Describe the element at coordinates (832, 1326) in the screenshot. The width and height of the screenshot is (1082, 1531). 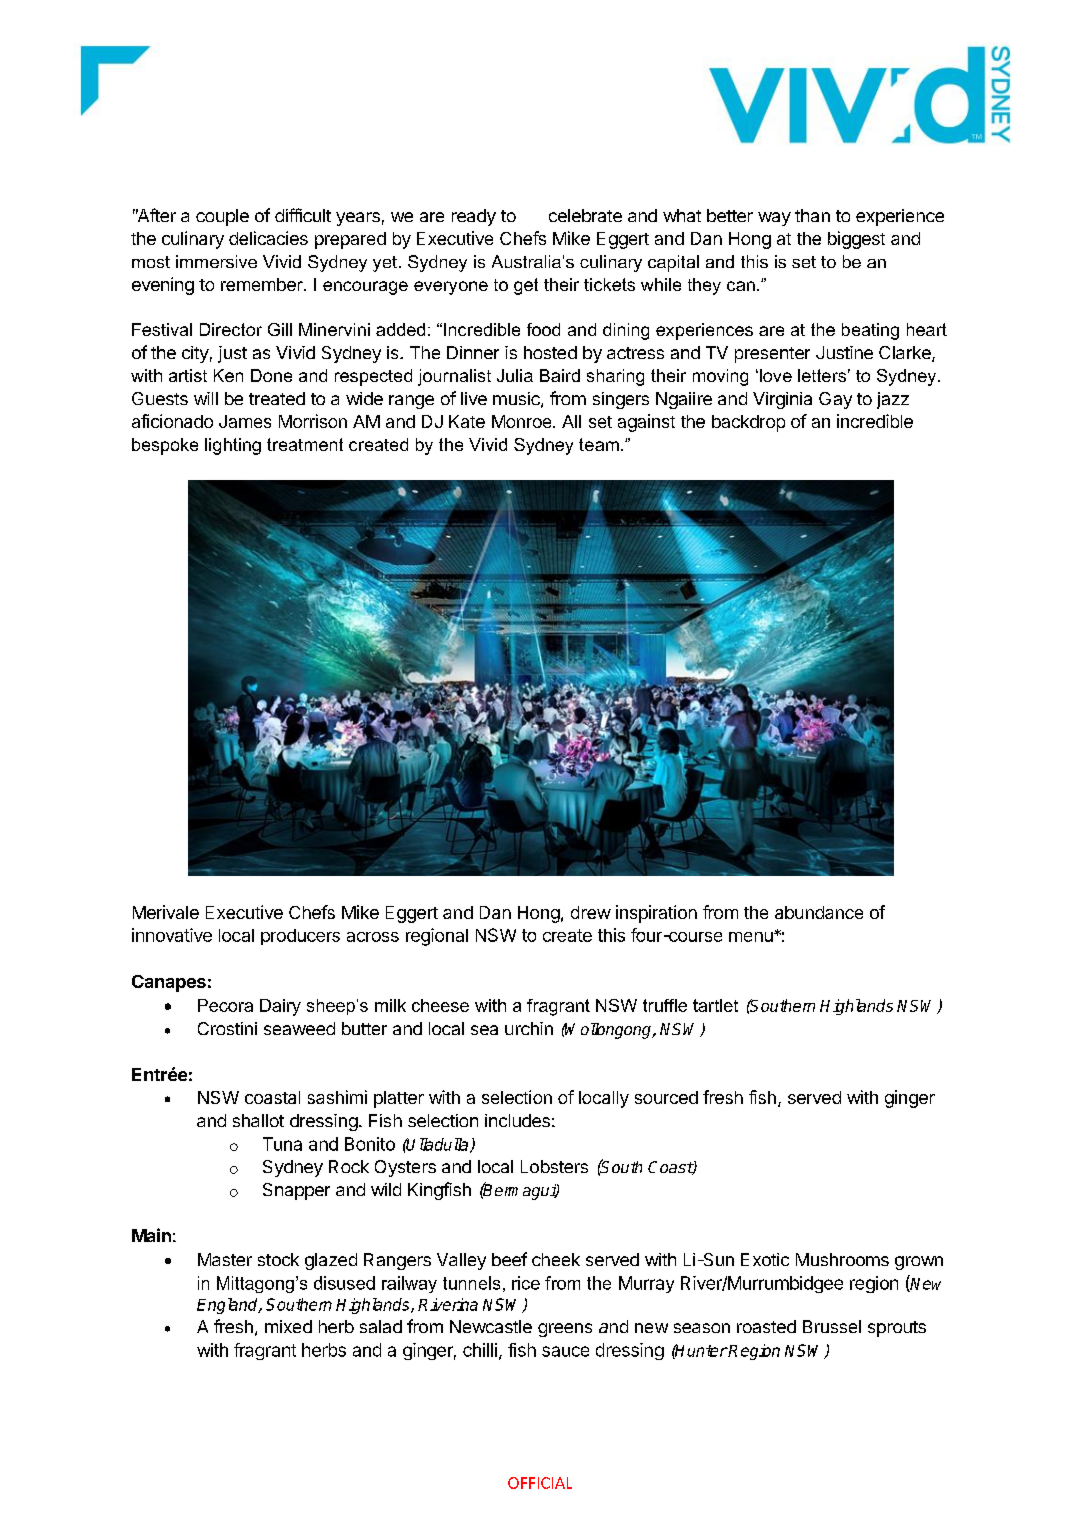
I see `Brussel` at that location.
